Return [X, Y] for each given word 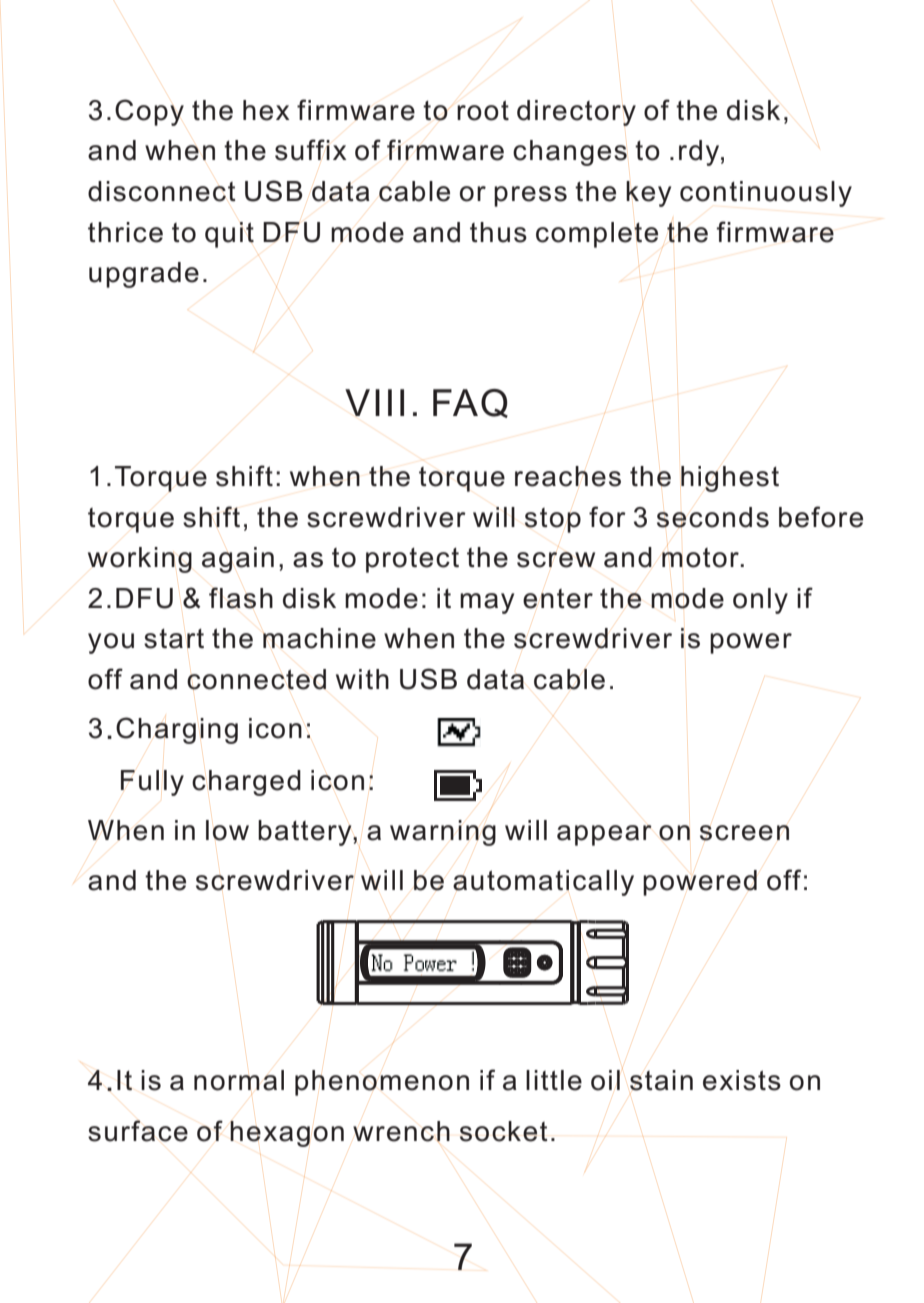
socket [504, 1131]
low [227, 830]
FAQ [470, 403]
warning [443, 833]
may [487, 603]
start [174, 639]
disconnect [162, 191]
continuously [766, 194]
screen [744, 833]
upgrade [144, 275]
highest [730, 479]
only [760, 601]
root [483, 110]
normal [239, 1080]
